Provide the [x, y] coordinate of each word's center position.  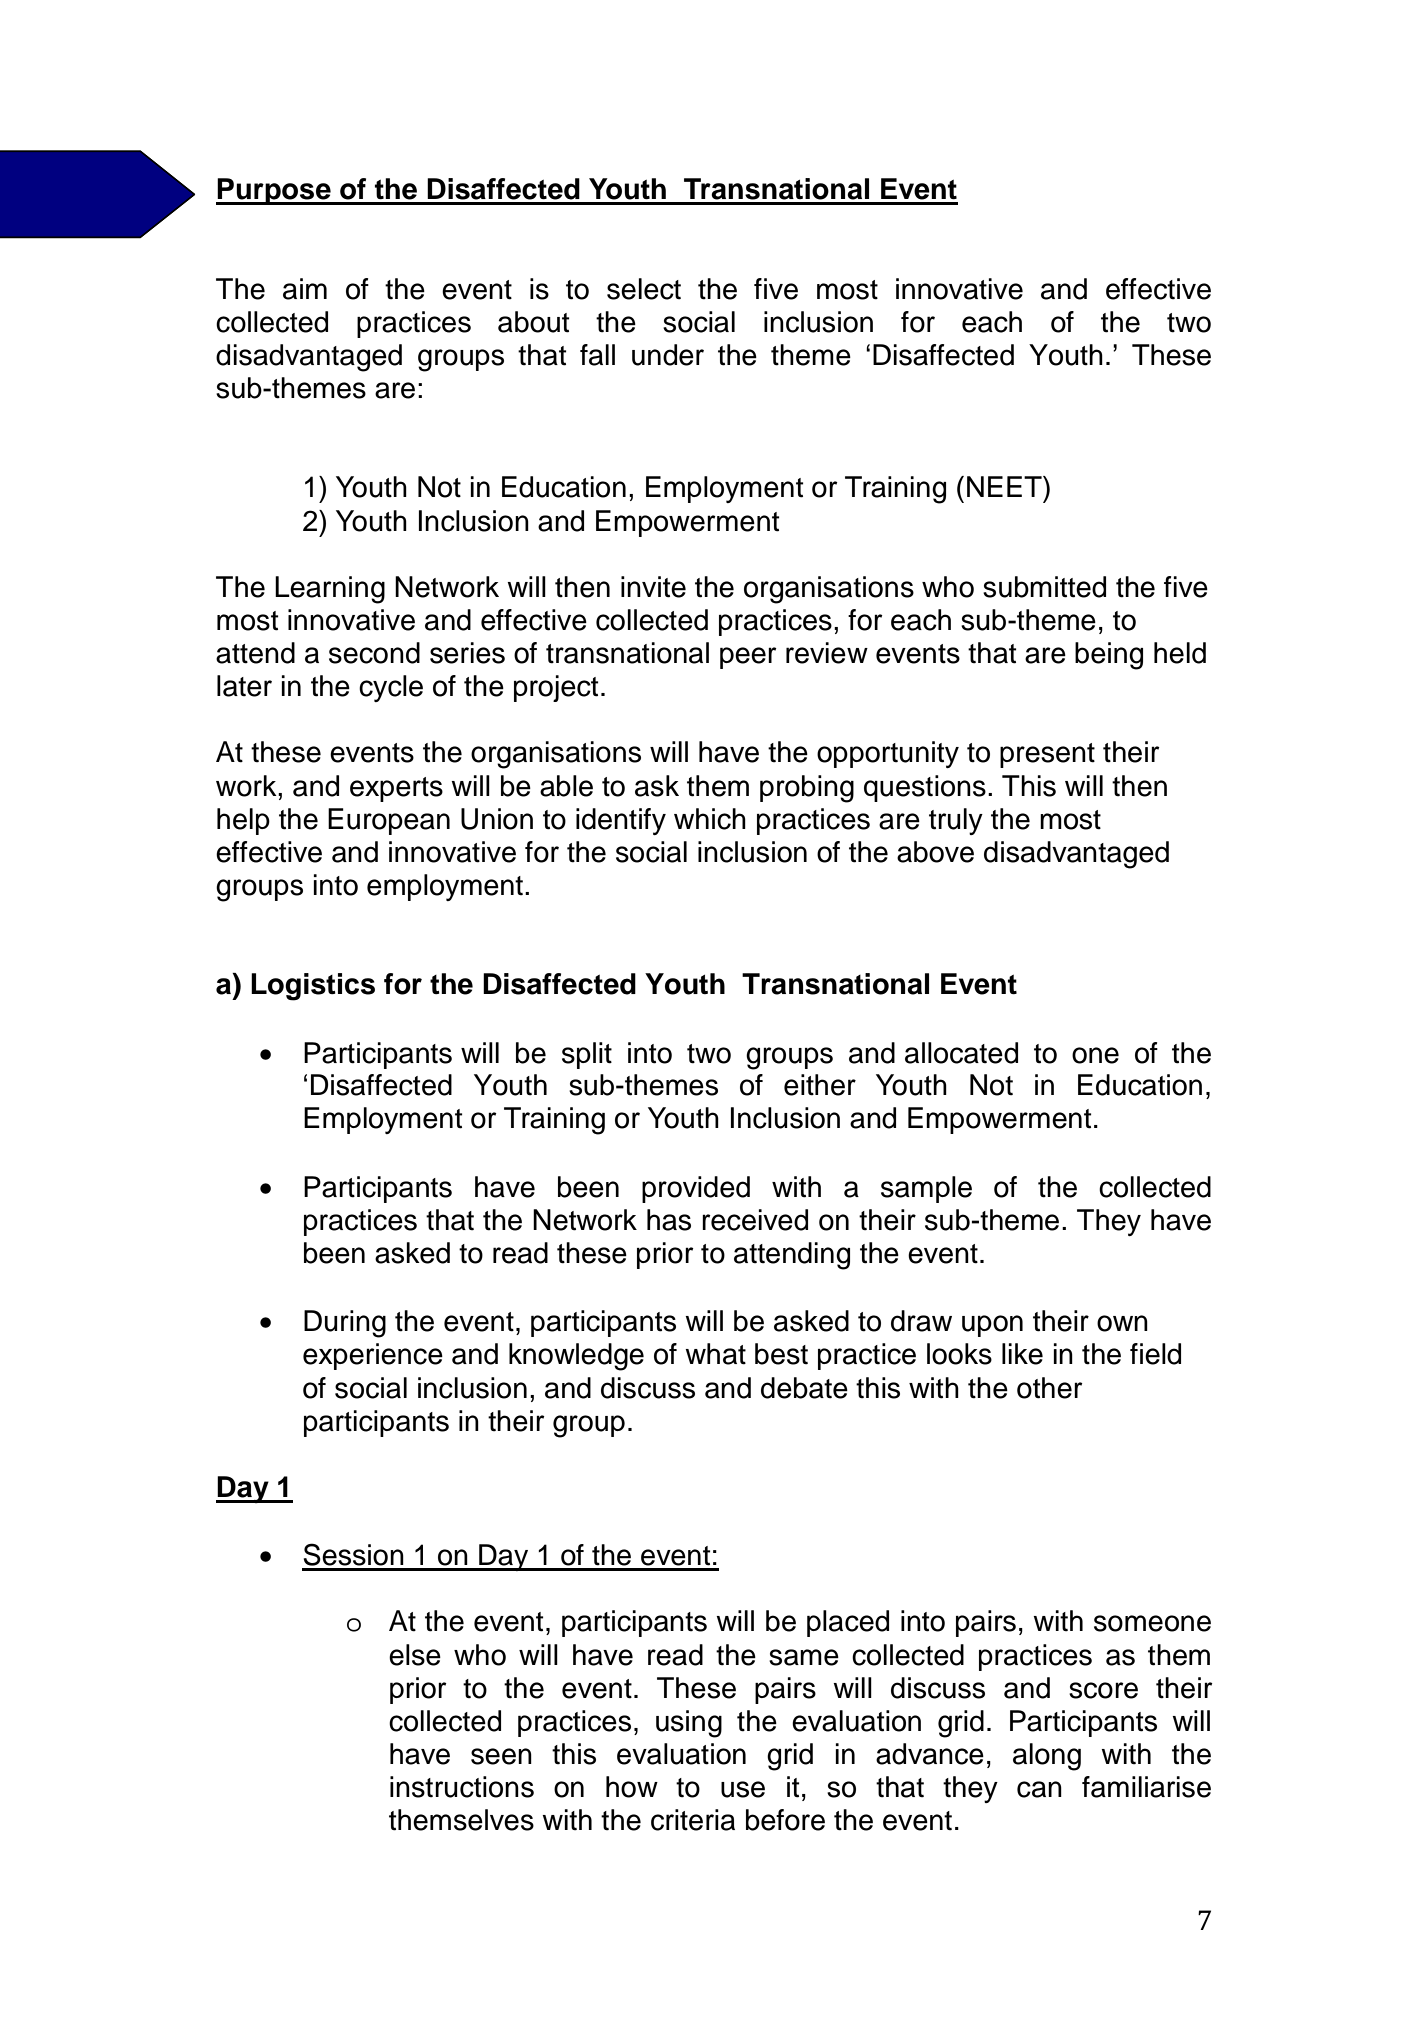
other [1050, 1388]
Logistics [313, 987]
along [1047, 1757]
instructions [462, 1787]
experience [373, 1356]
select [644, 289]
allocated [961, 1053]
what [715, 1354]
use [743, 1789]
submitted [1044, 587]
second [374, 653]
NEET [1005, 486]
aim [305, 289]
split [587, 1055]
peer [748, 658]
